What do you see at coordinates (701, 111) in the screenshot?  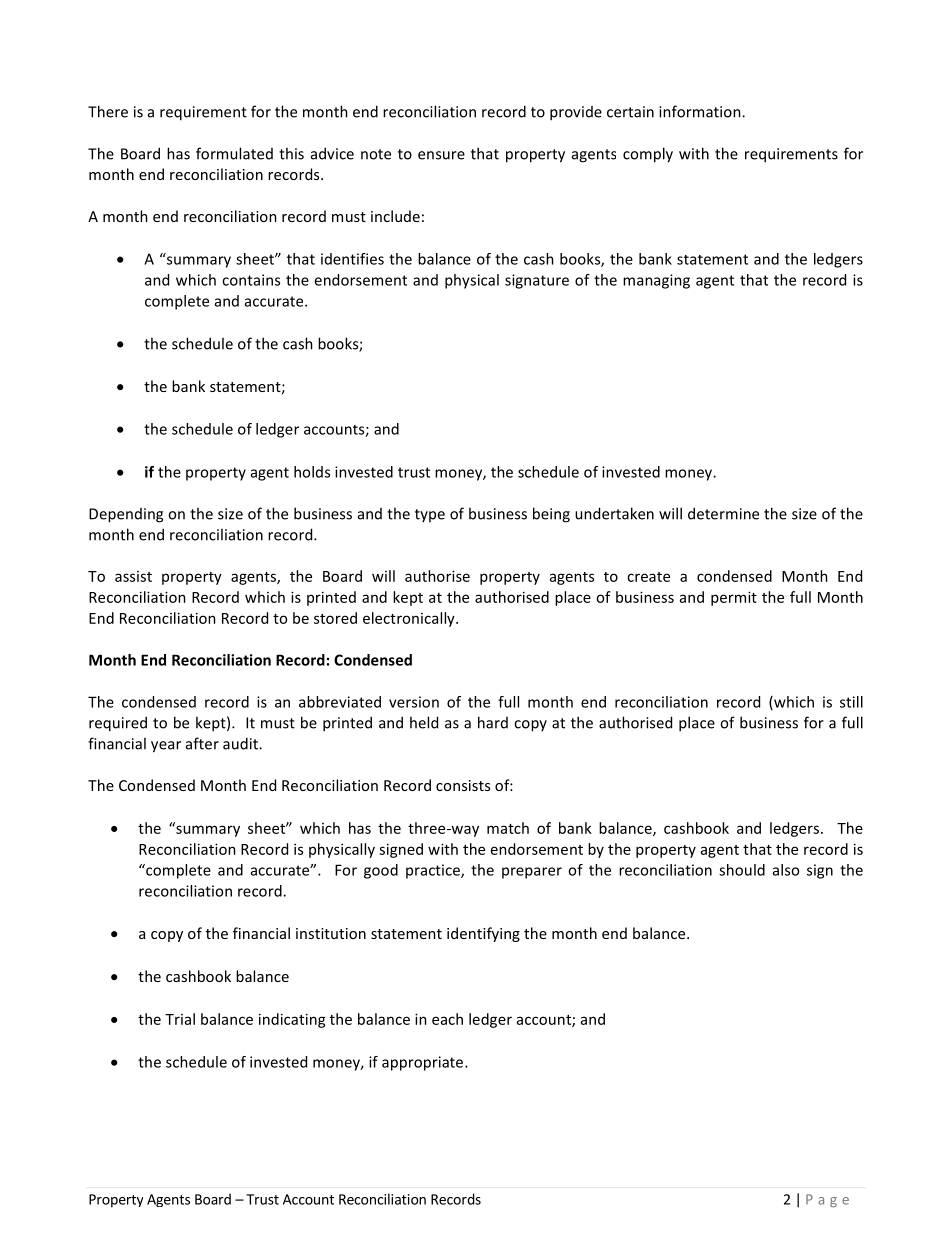 I see `information` at bounding box center [701, 111].
